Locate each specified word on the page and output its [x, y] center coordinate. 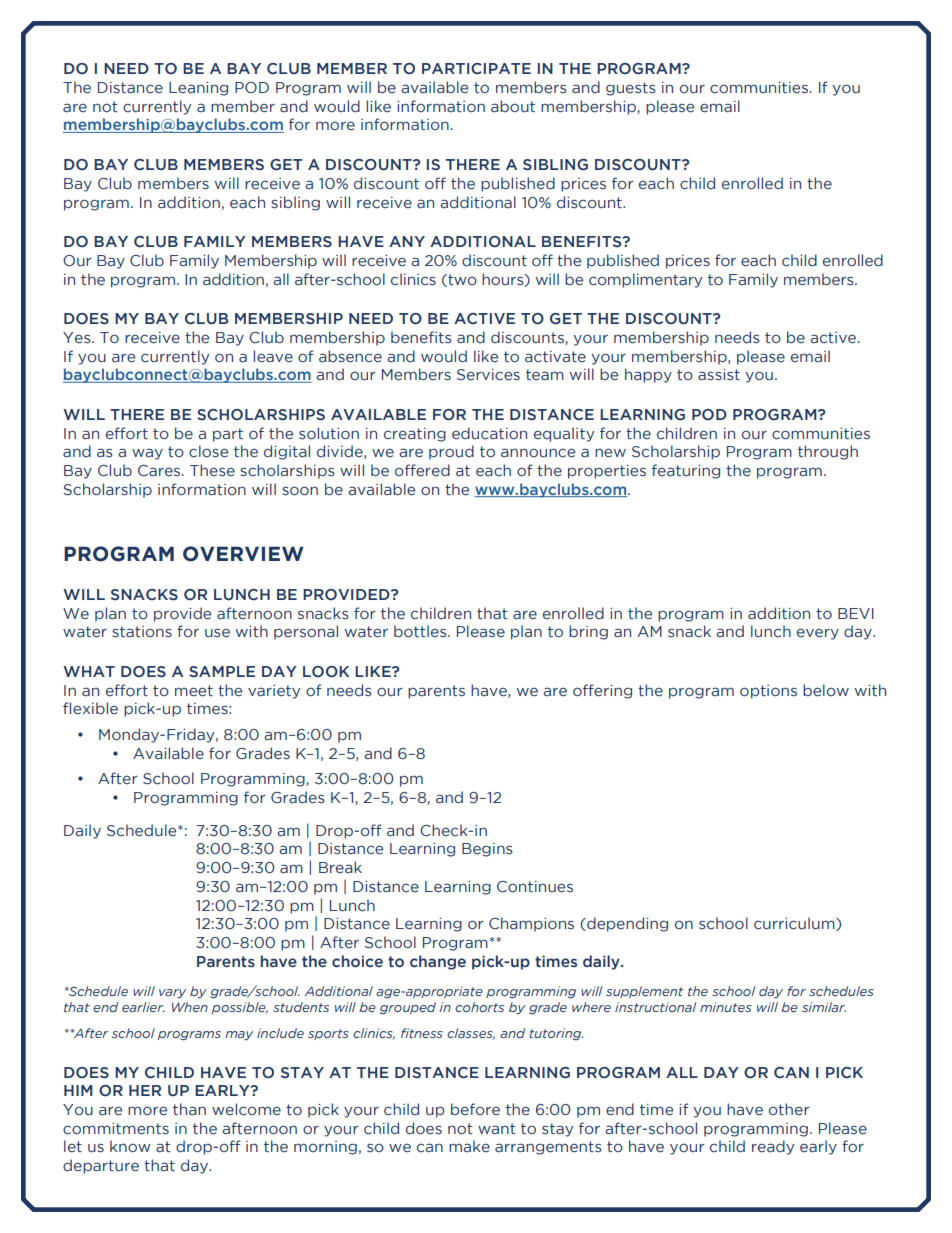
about [513, 106]
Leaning [198, 89]
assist [719, 375]
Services [488, 375]
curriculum [795, 924]
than [189, 1109]
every [818, 634]
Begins [487, 850]
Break [340, 867]
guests [631, 89]
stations [142, 632]
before [475, 1109]
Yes [78, 338]
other [789, 1109]
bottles [421, 631]
